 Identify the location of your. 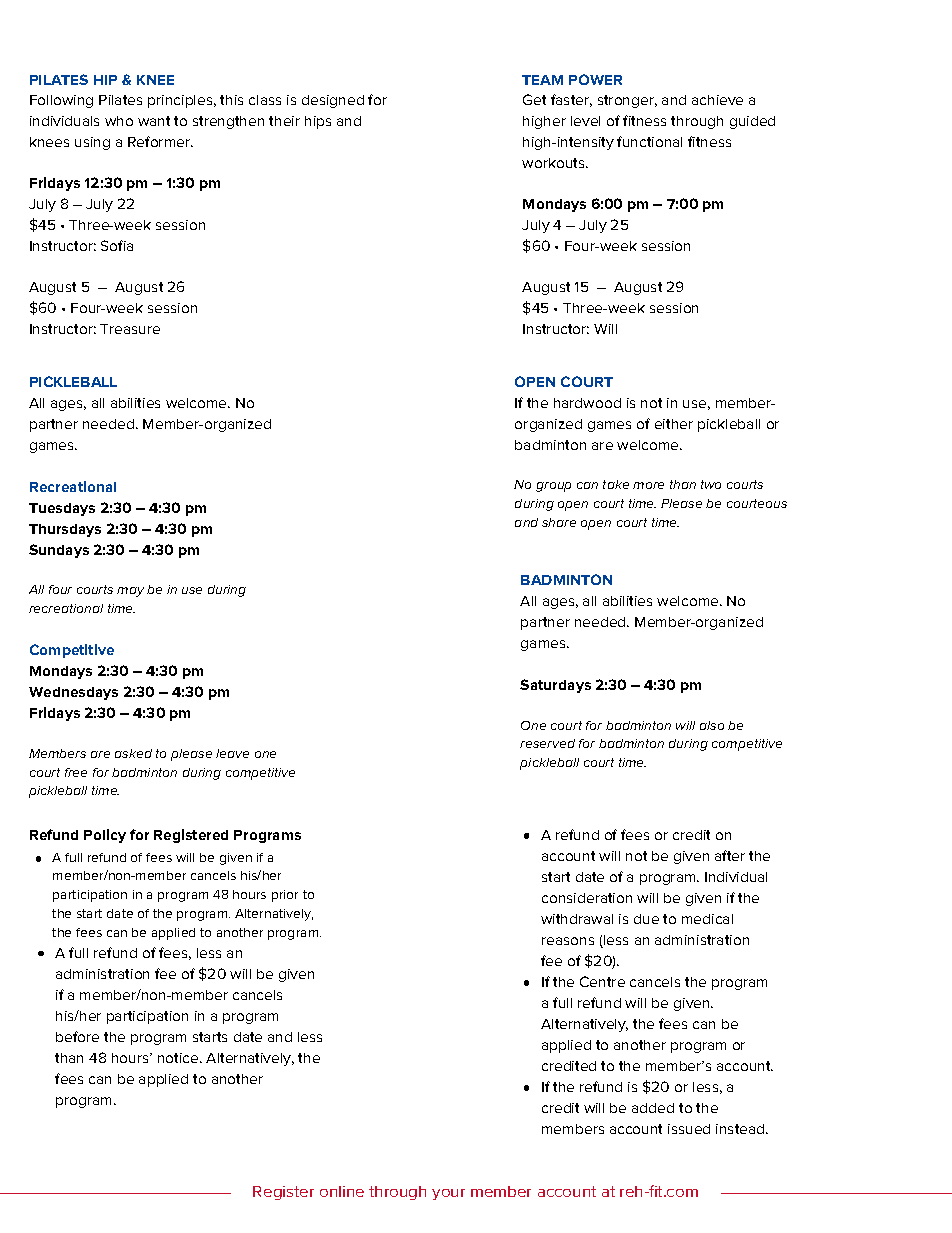
(448, 1194).
